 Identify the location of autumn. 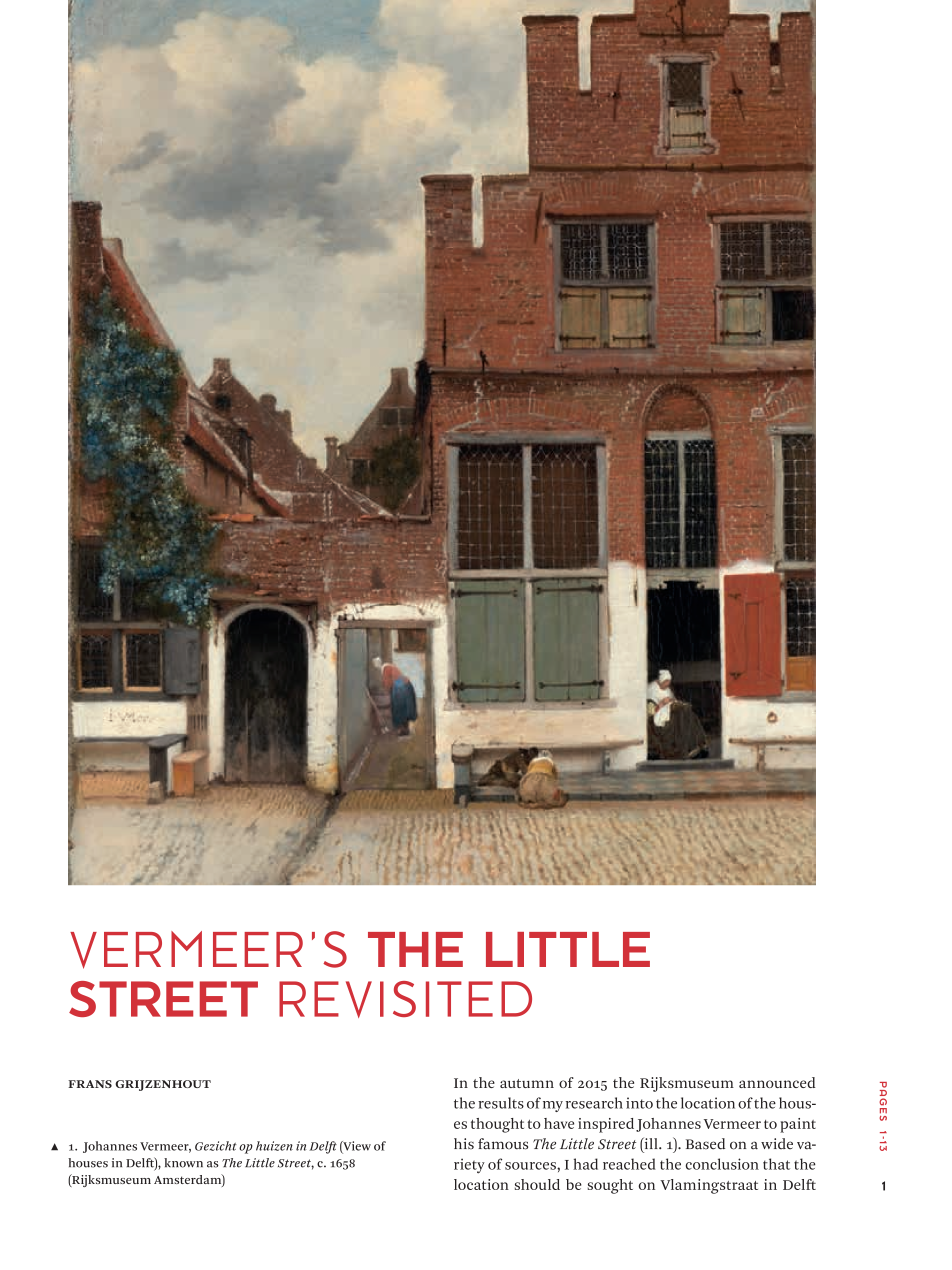
(527, 1083).
